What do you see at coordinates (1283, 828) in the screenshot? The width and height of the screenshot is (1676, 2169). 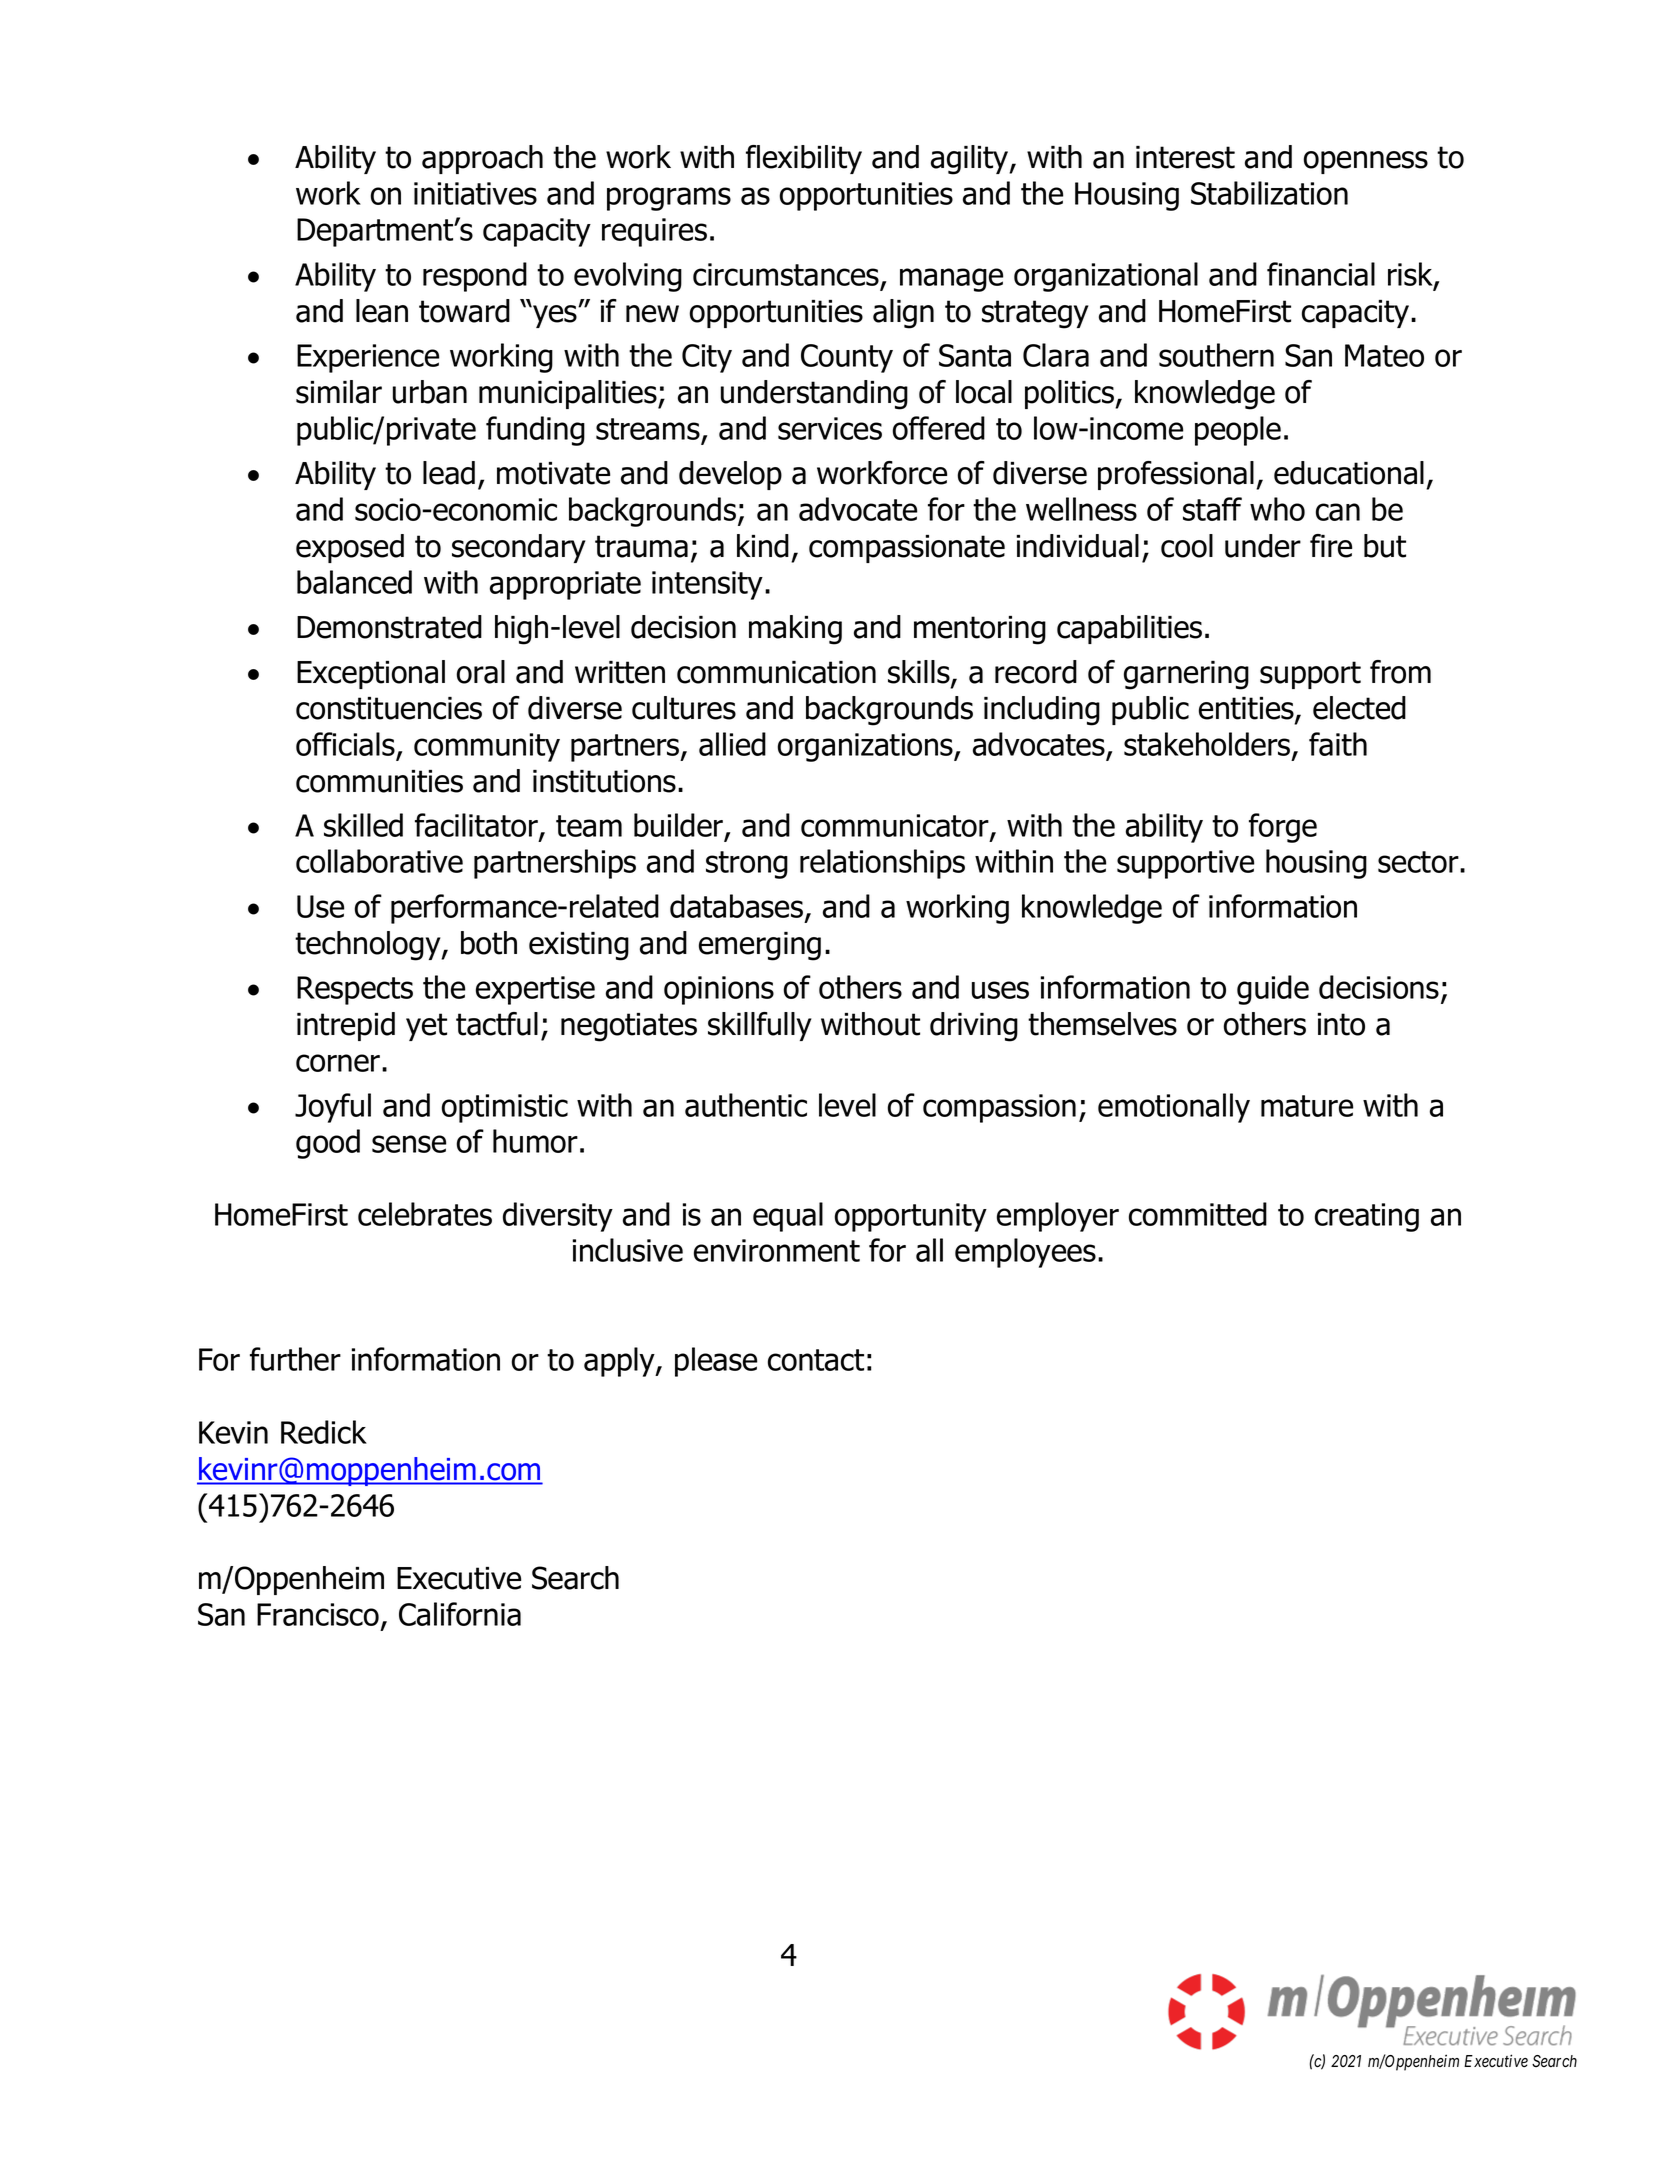 I see `forge` at bounding box center [1283, 828].
